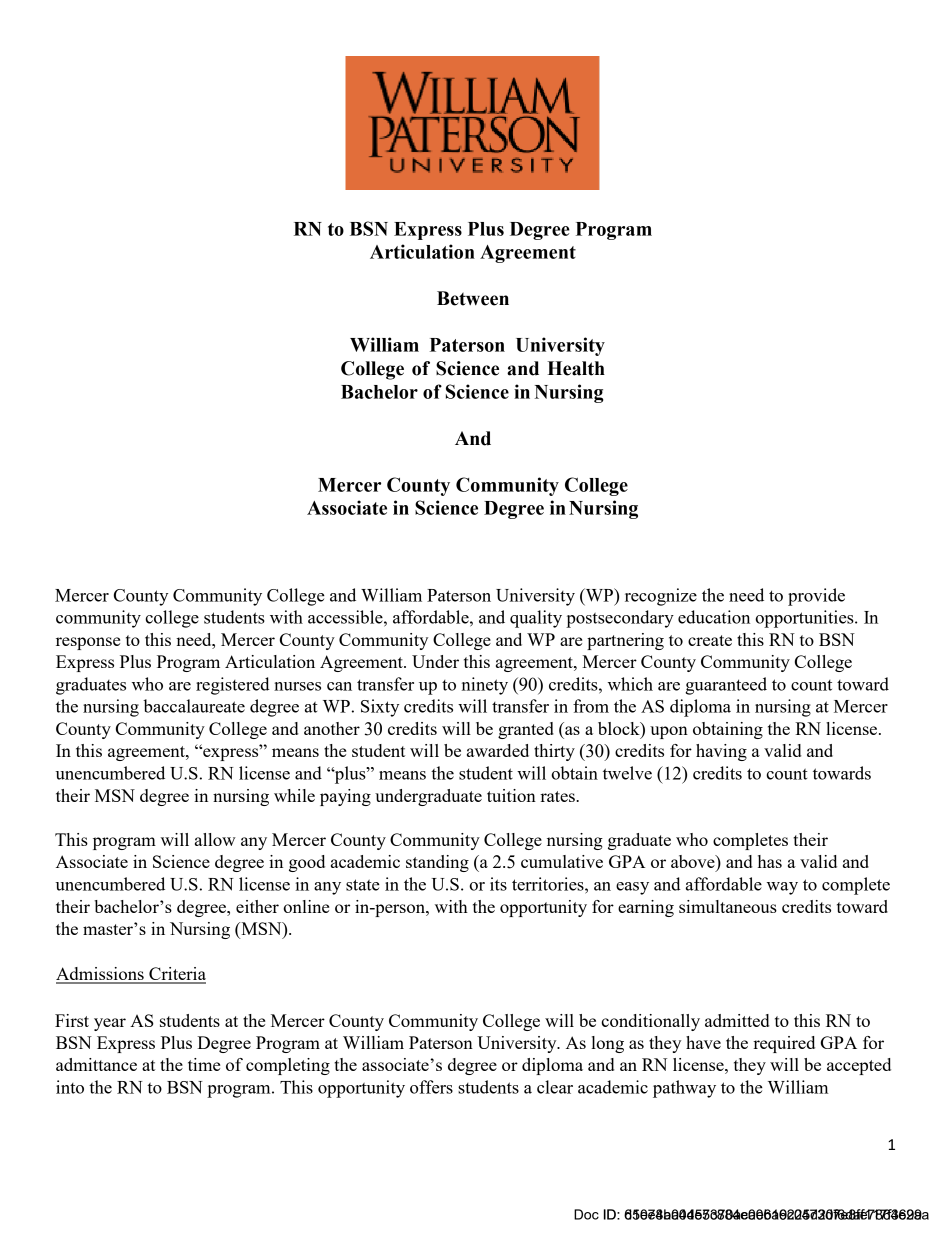 The width and height of the document is (952, 1233). I want to click on Between, so click(473, 298).
